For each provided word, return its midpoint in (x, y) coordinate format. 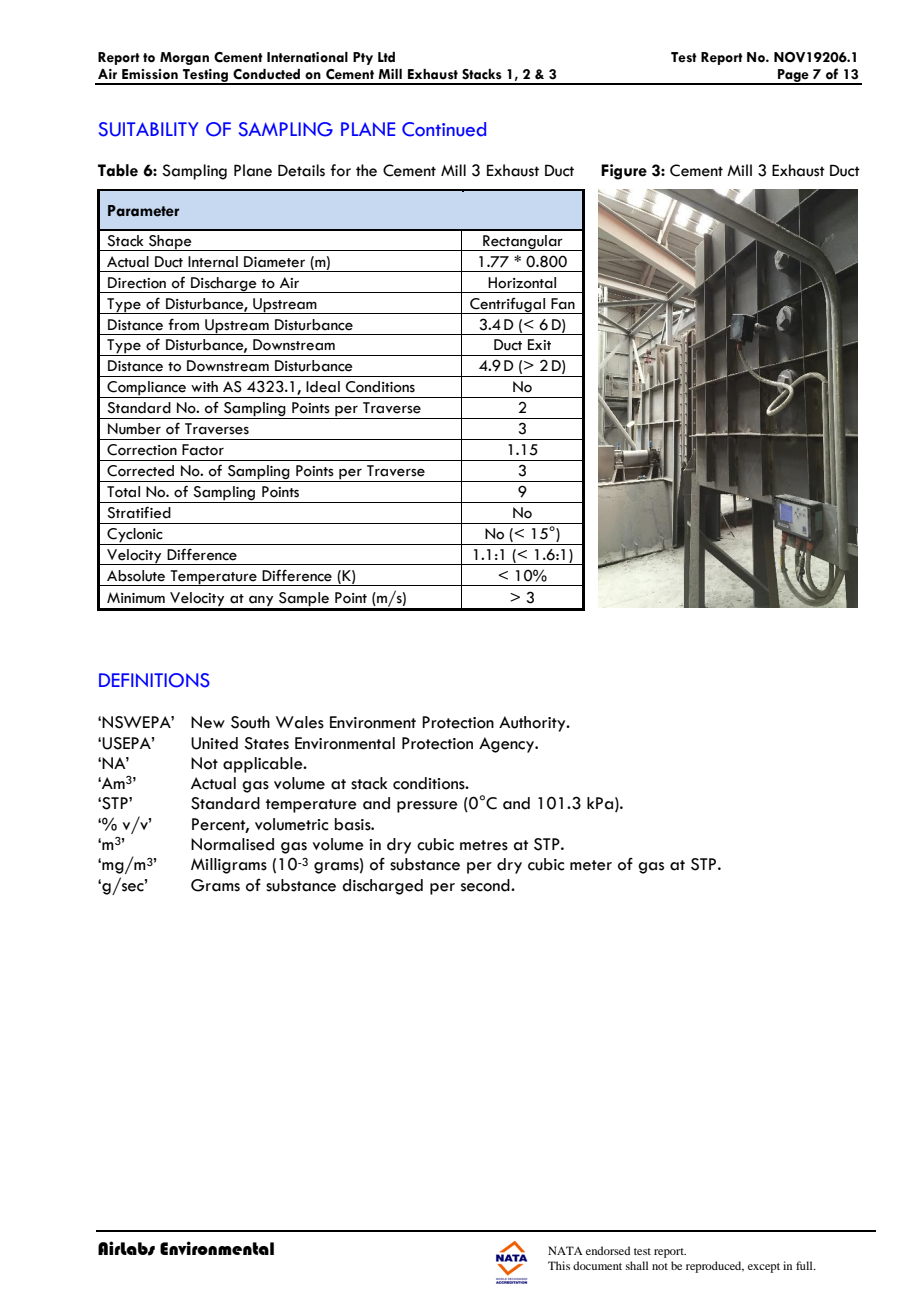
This (559, 1265)
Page (793, 76)
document (597, 1265)
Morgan (184, 58)
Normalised (232, 844)
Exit (539, 344)
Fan (563, 304)
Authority (533, 724)
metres (484, 845)
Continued (444, 129)
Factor (203, 450)
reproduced (715, 1267)
